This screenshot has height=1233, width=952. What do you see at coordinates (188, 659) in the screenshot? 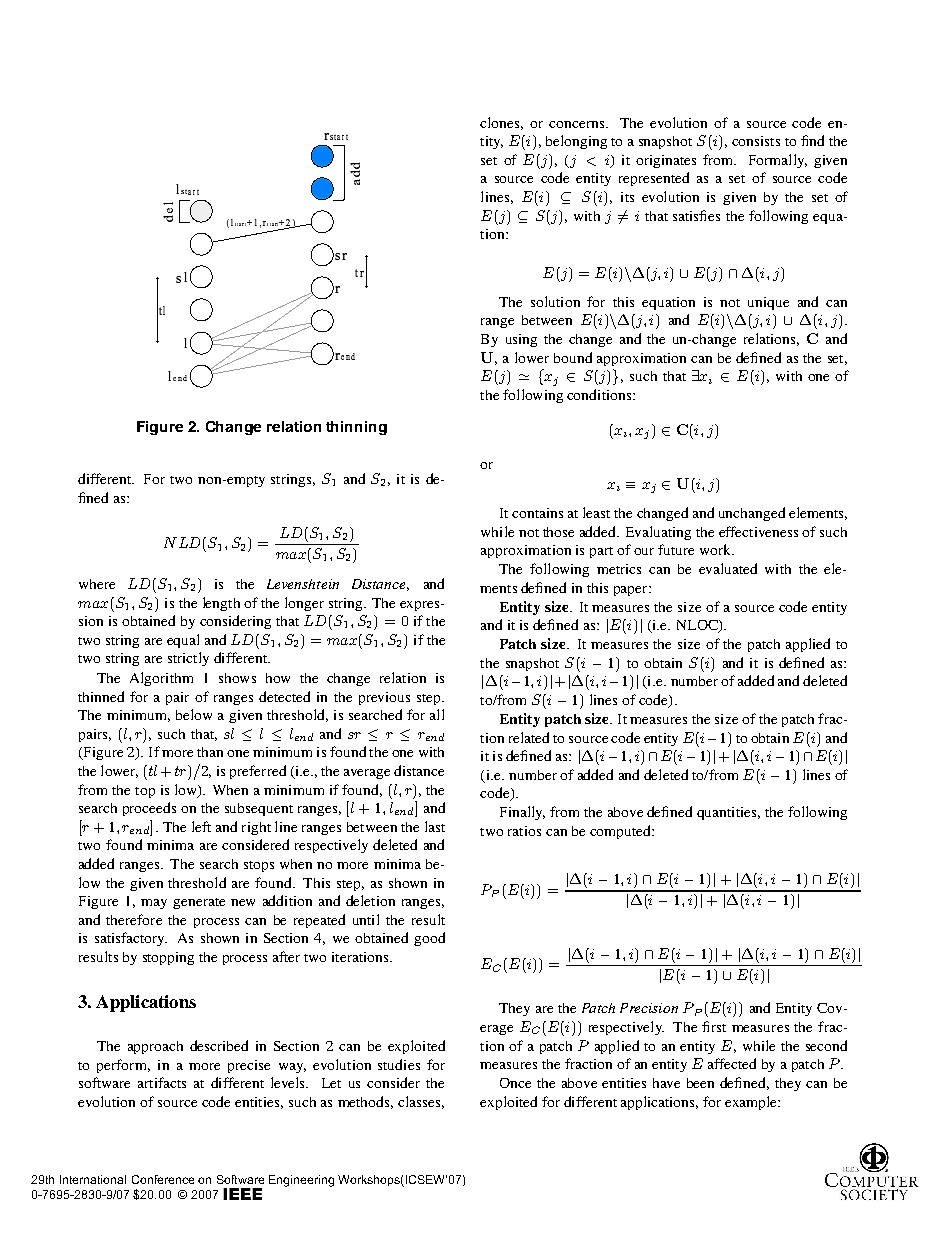
I see `strictly` at bounding box center [188, 659].
